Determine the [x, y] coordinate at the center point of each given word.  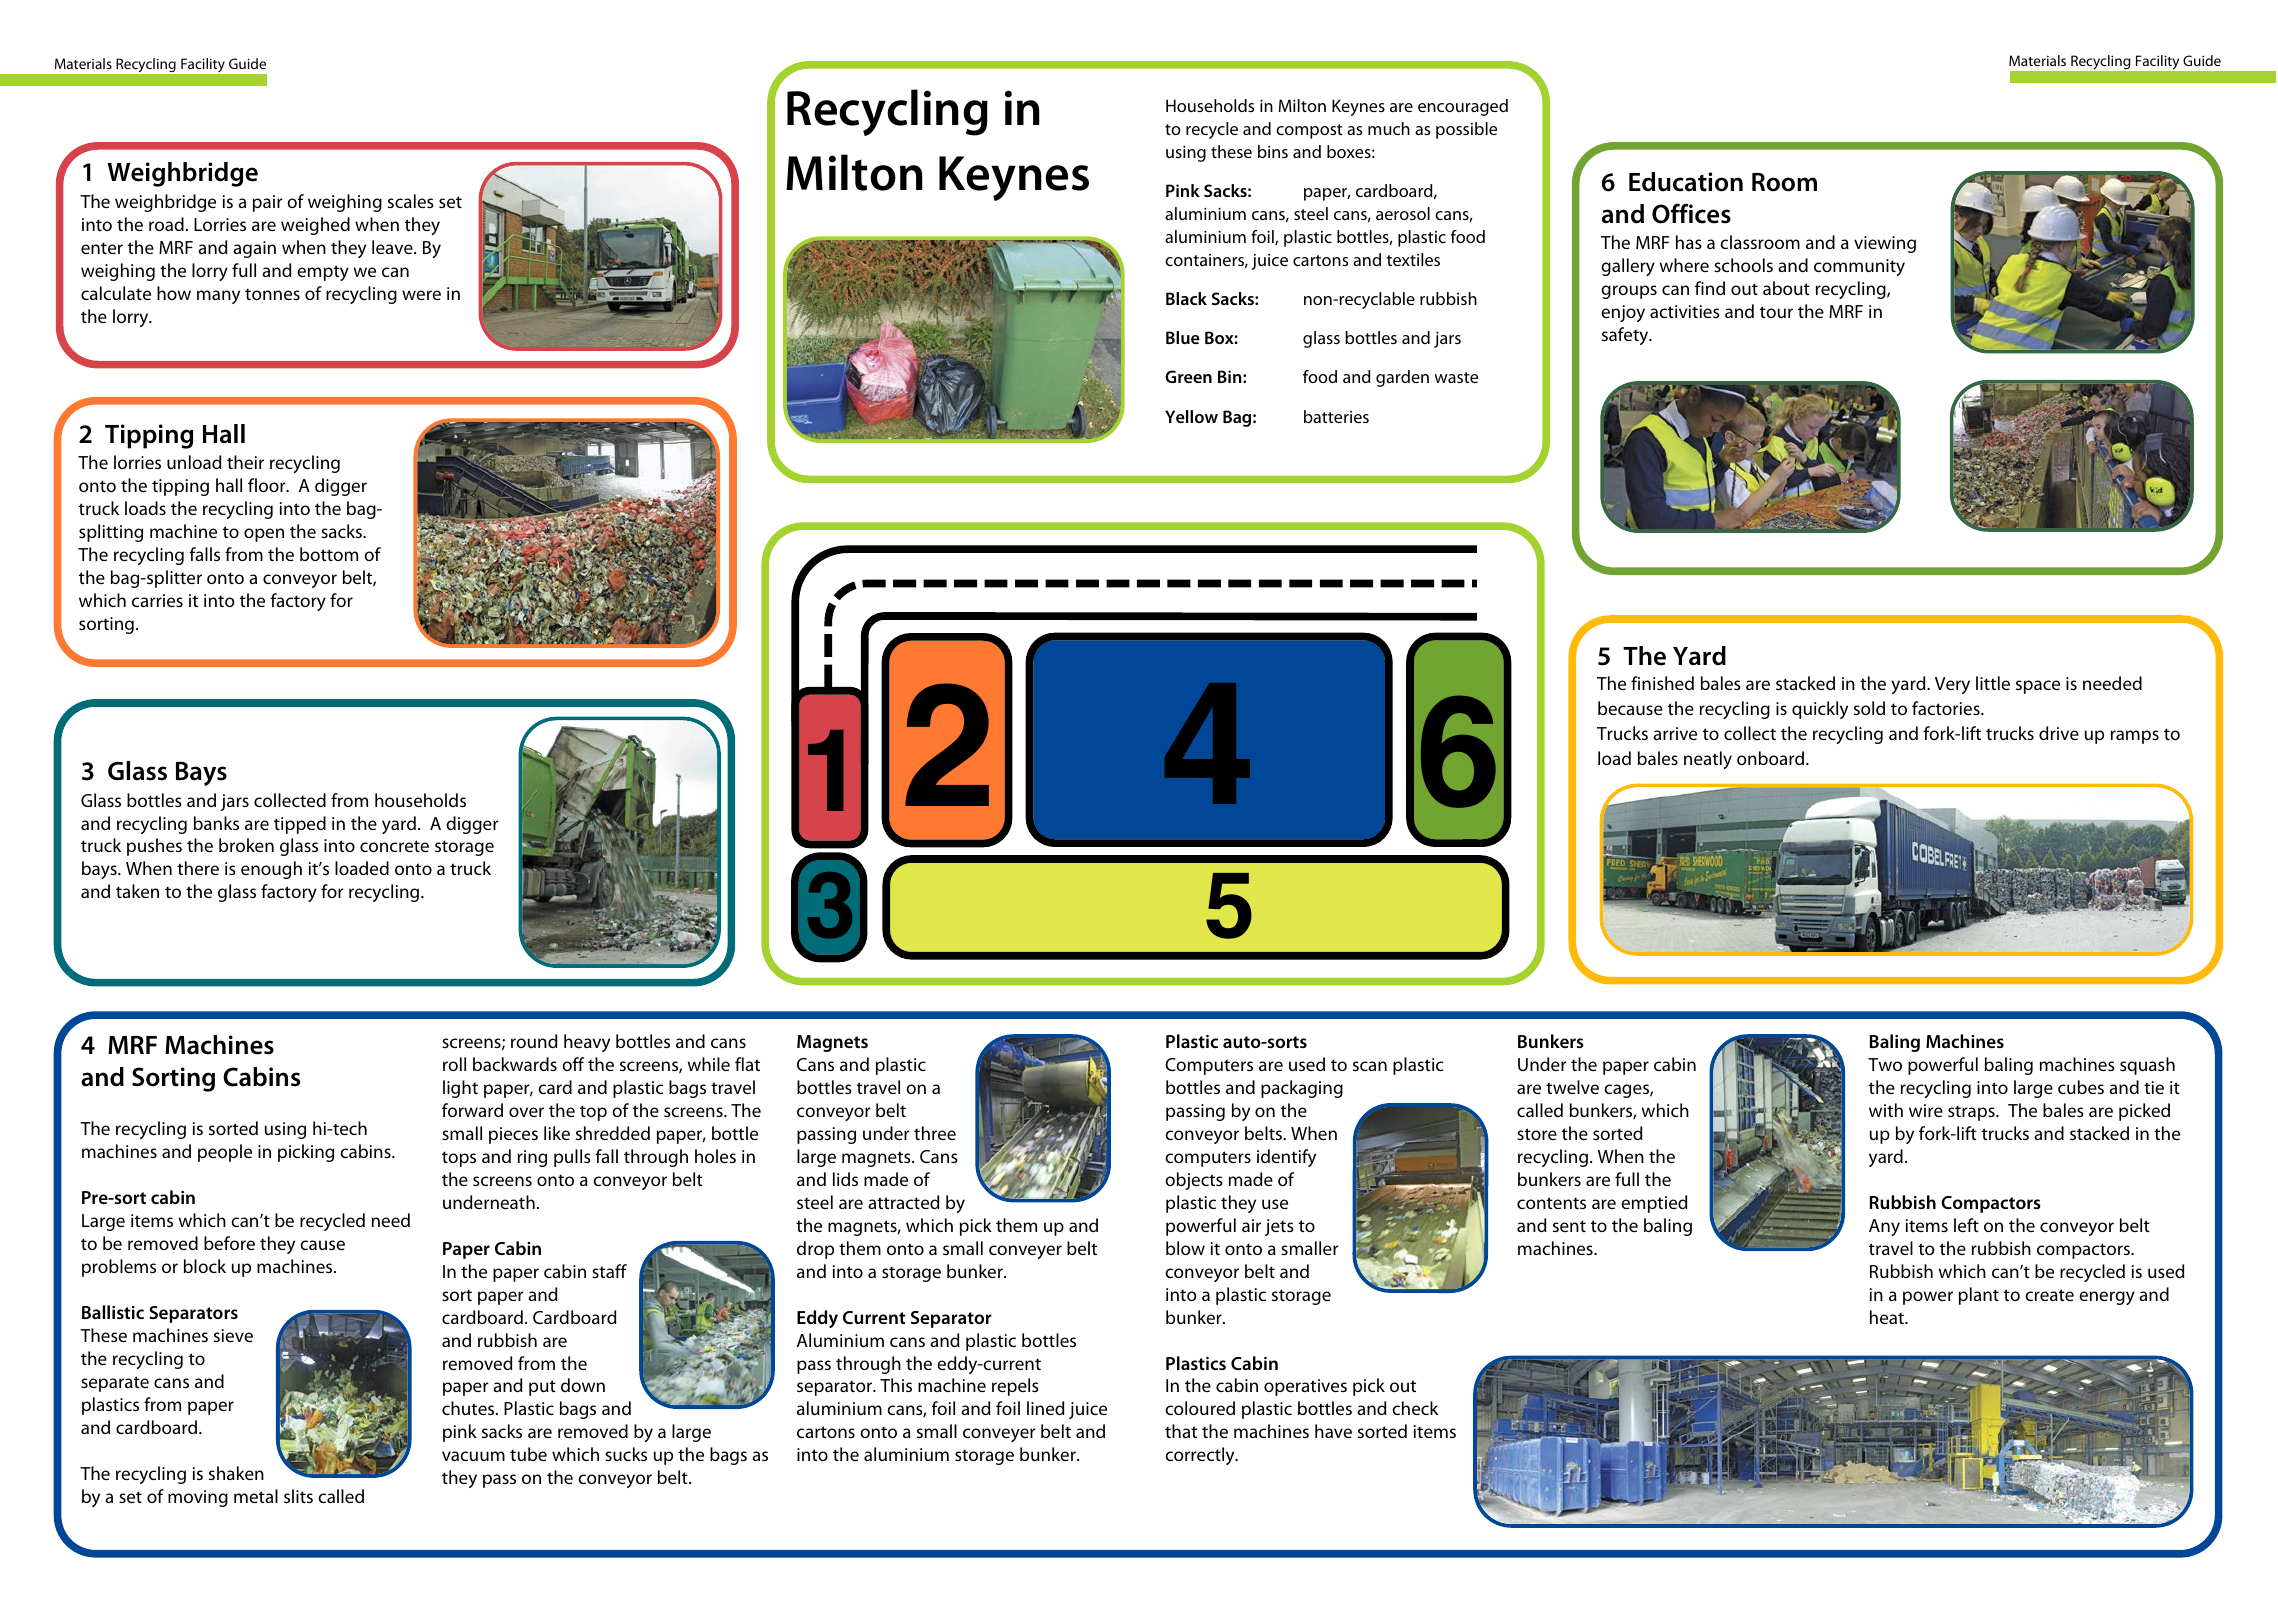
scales [411, 201]
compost [1309, 131]
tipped [300, 825]
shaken [236, 1473]
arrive [1675, 733]
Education [1686, 182]
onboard [1772, 758]
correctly [1201, 1456]
